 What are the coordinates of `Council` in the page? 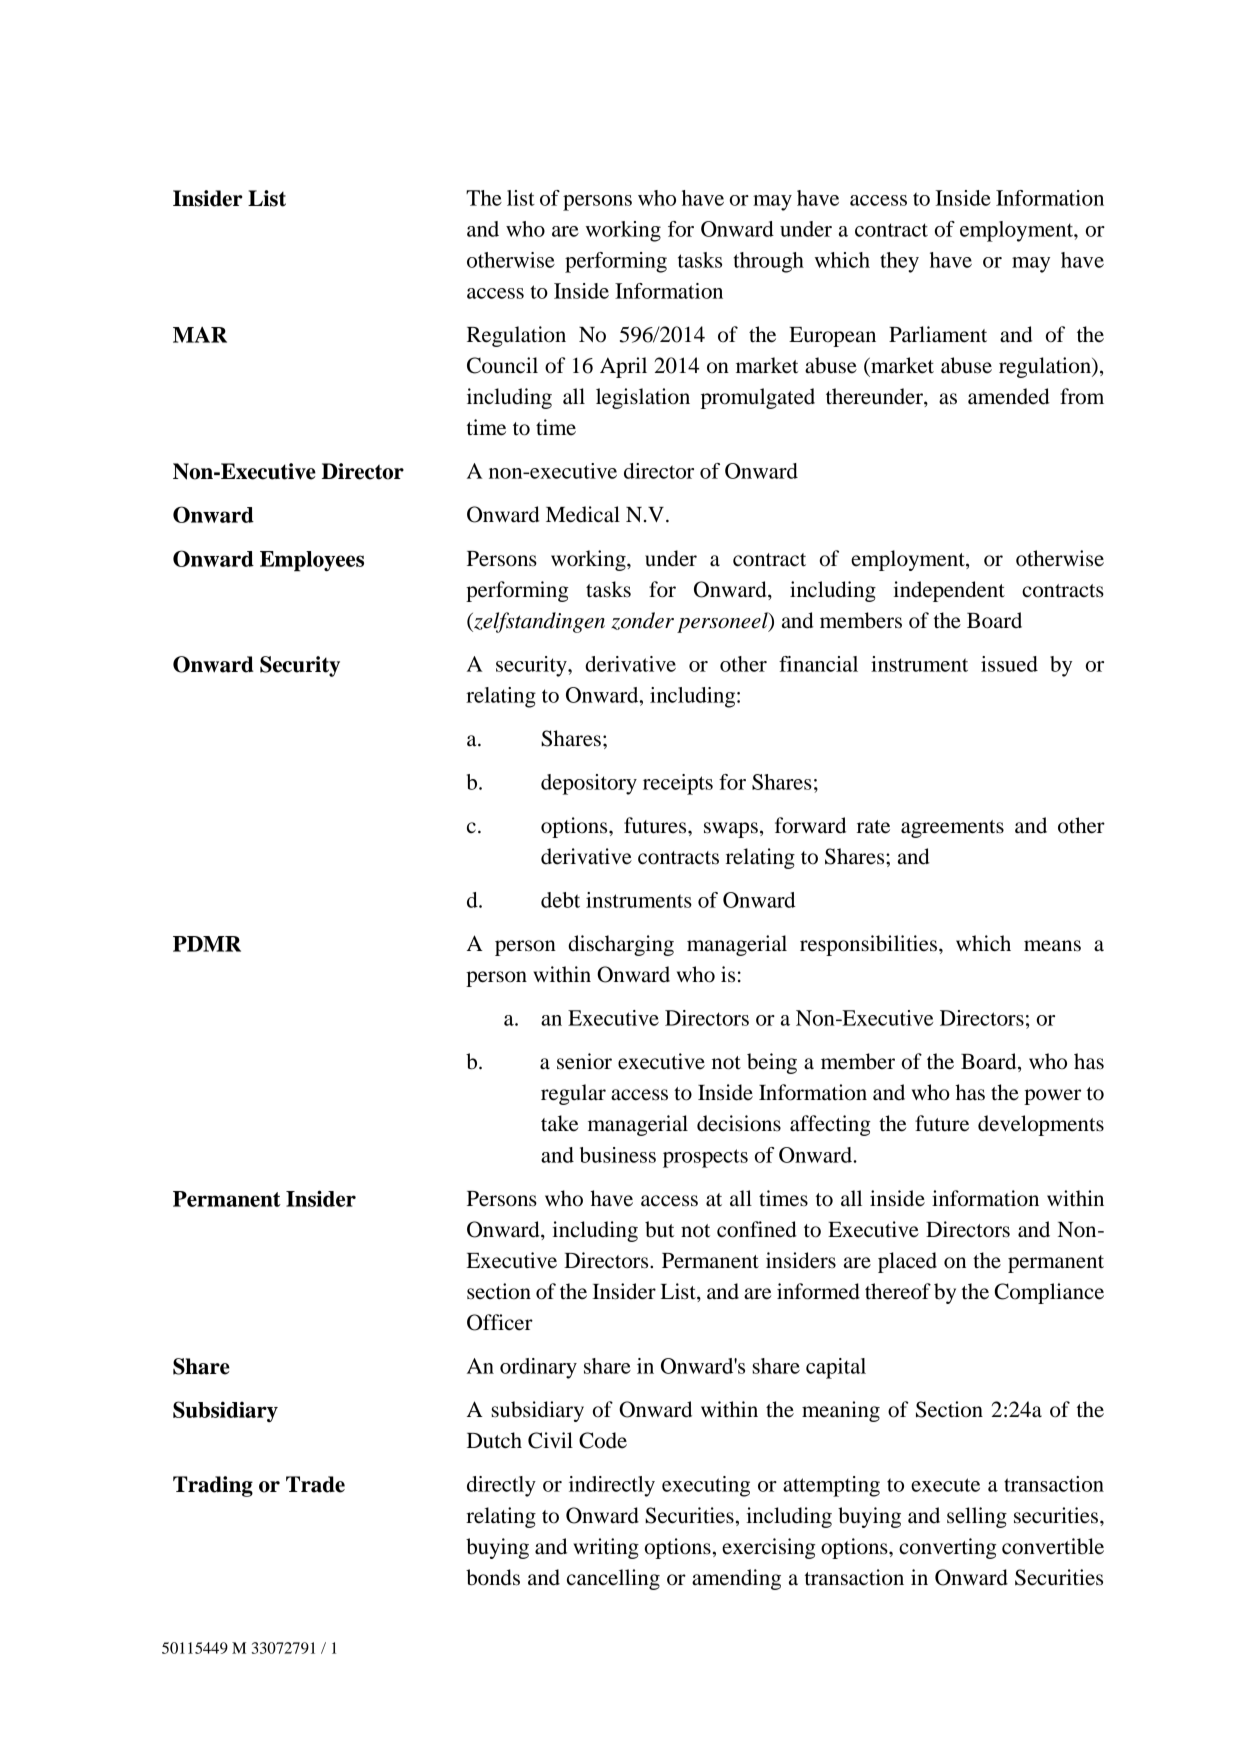 It's located at (502, 365).
